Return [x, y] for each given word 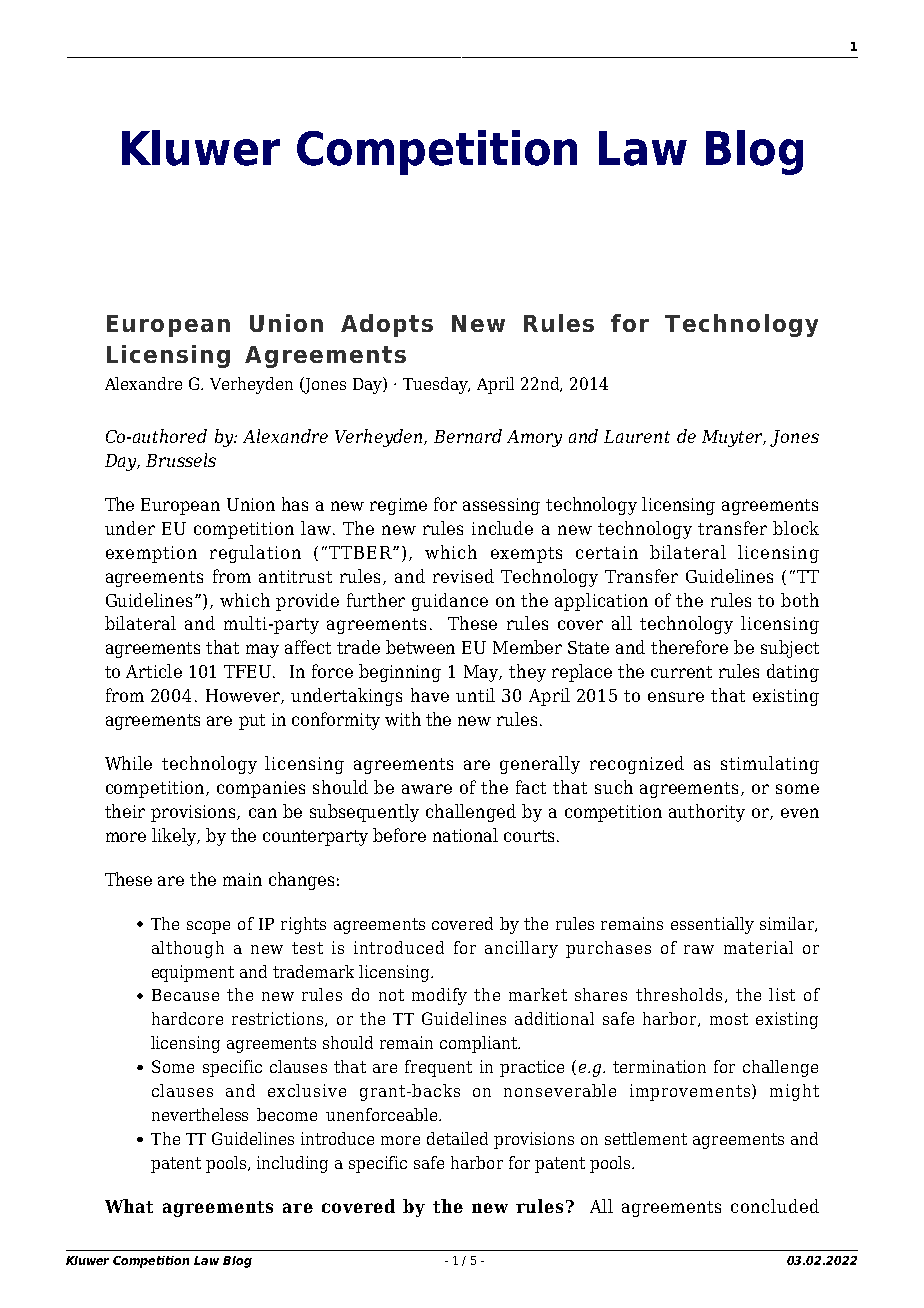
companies [261, 789]
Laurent [637, 436]
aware [427, 789]
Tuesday [436, 385]
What [129, 1206]
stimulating [770, 765]
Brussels [181, 460]
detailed [457, 1138]
